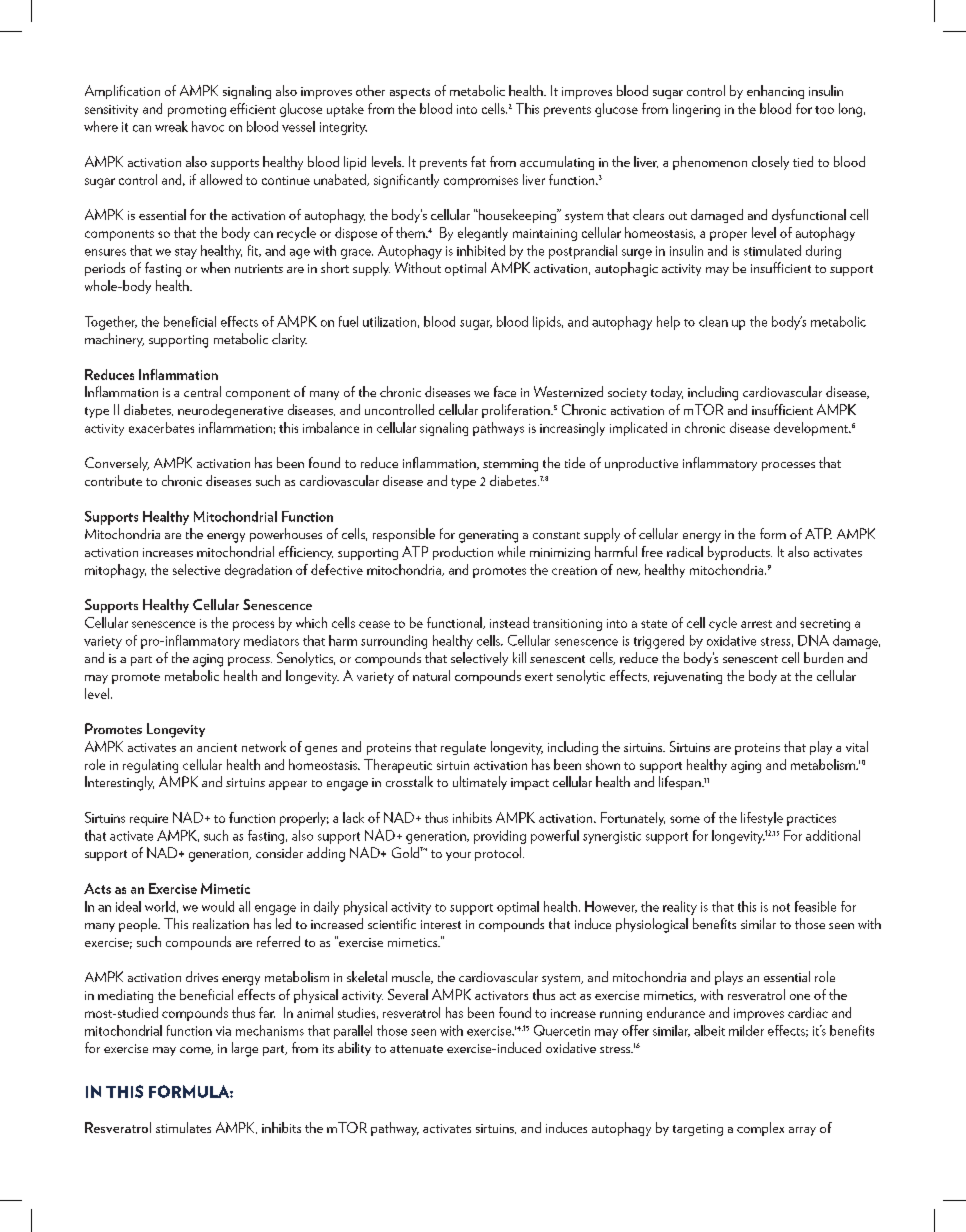  Describe the element at coordinates (509, 622) in the screenshot. I see `instead` at that location.
